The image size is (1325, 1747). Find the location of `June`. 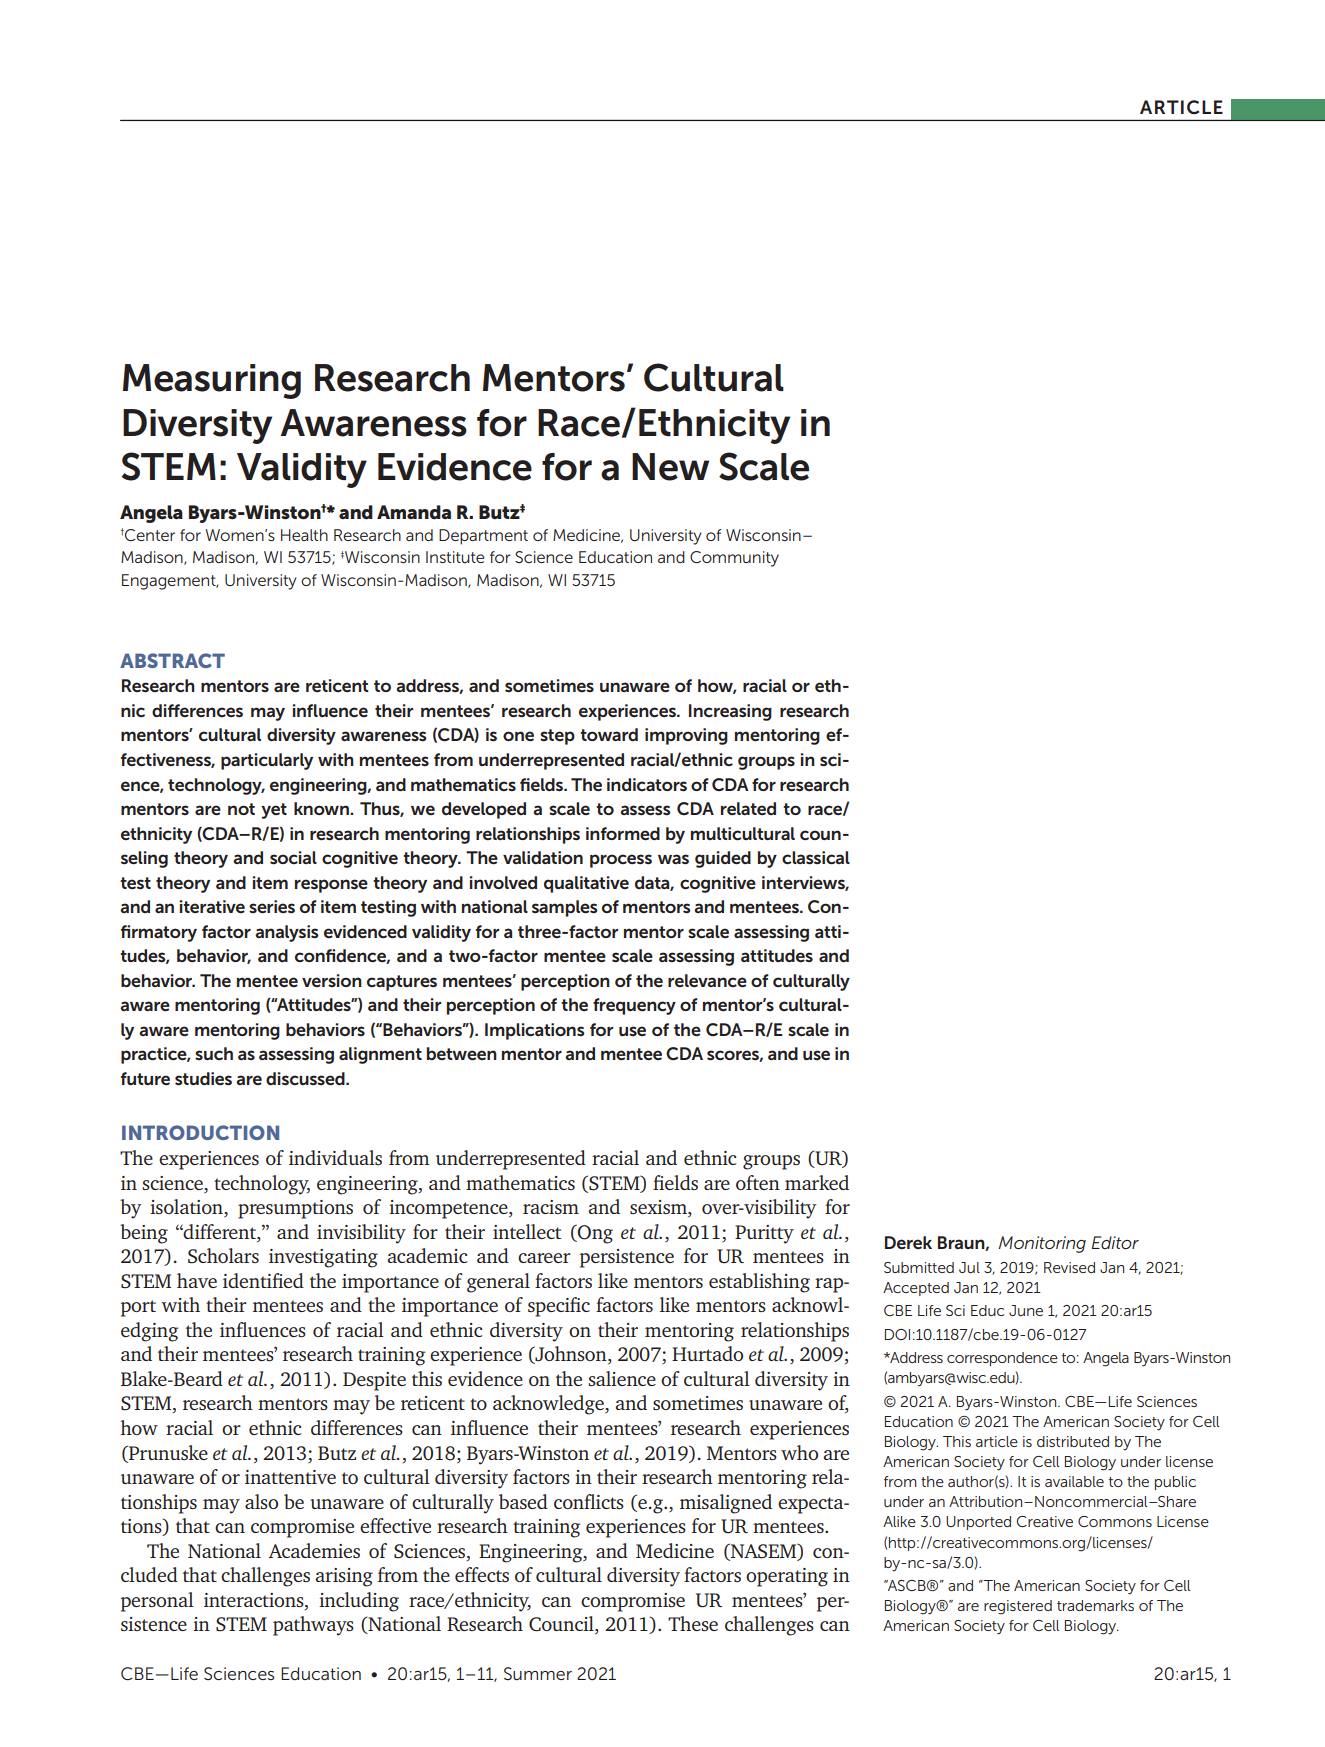

June is located at coordinates (1026, 1310).
